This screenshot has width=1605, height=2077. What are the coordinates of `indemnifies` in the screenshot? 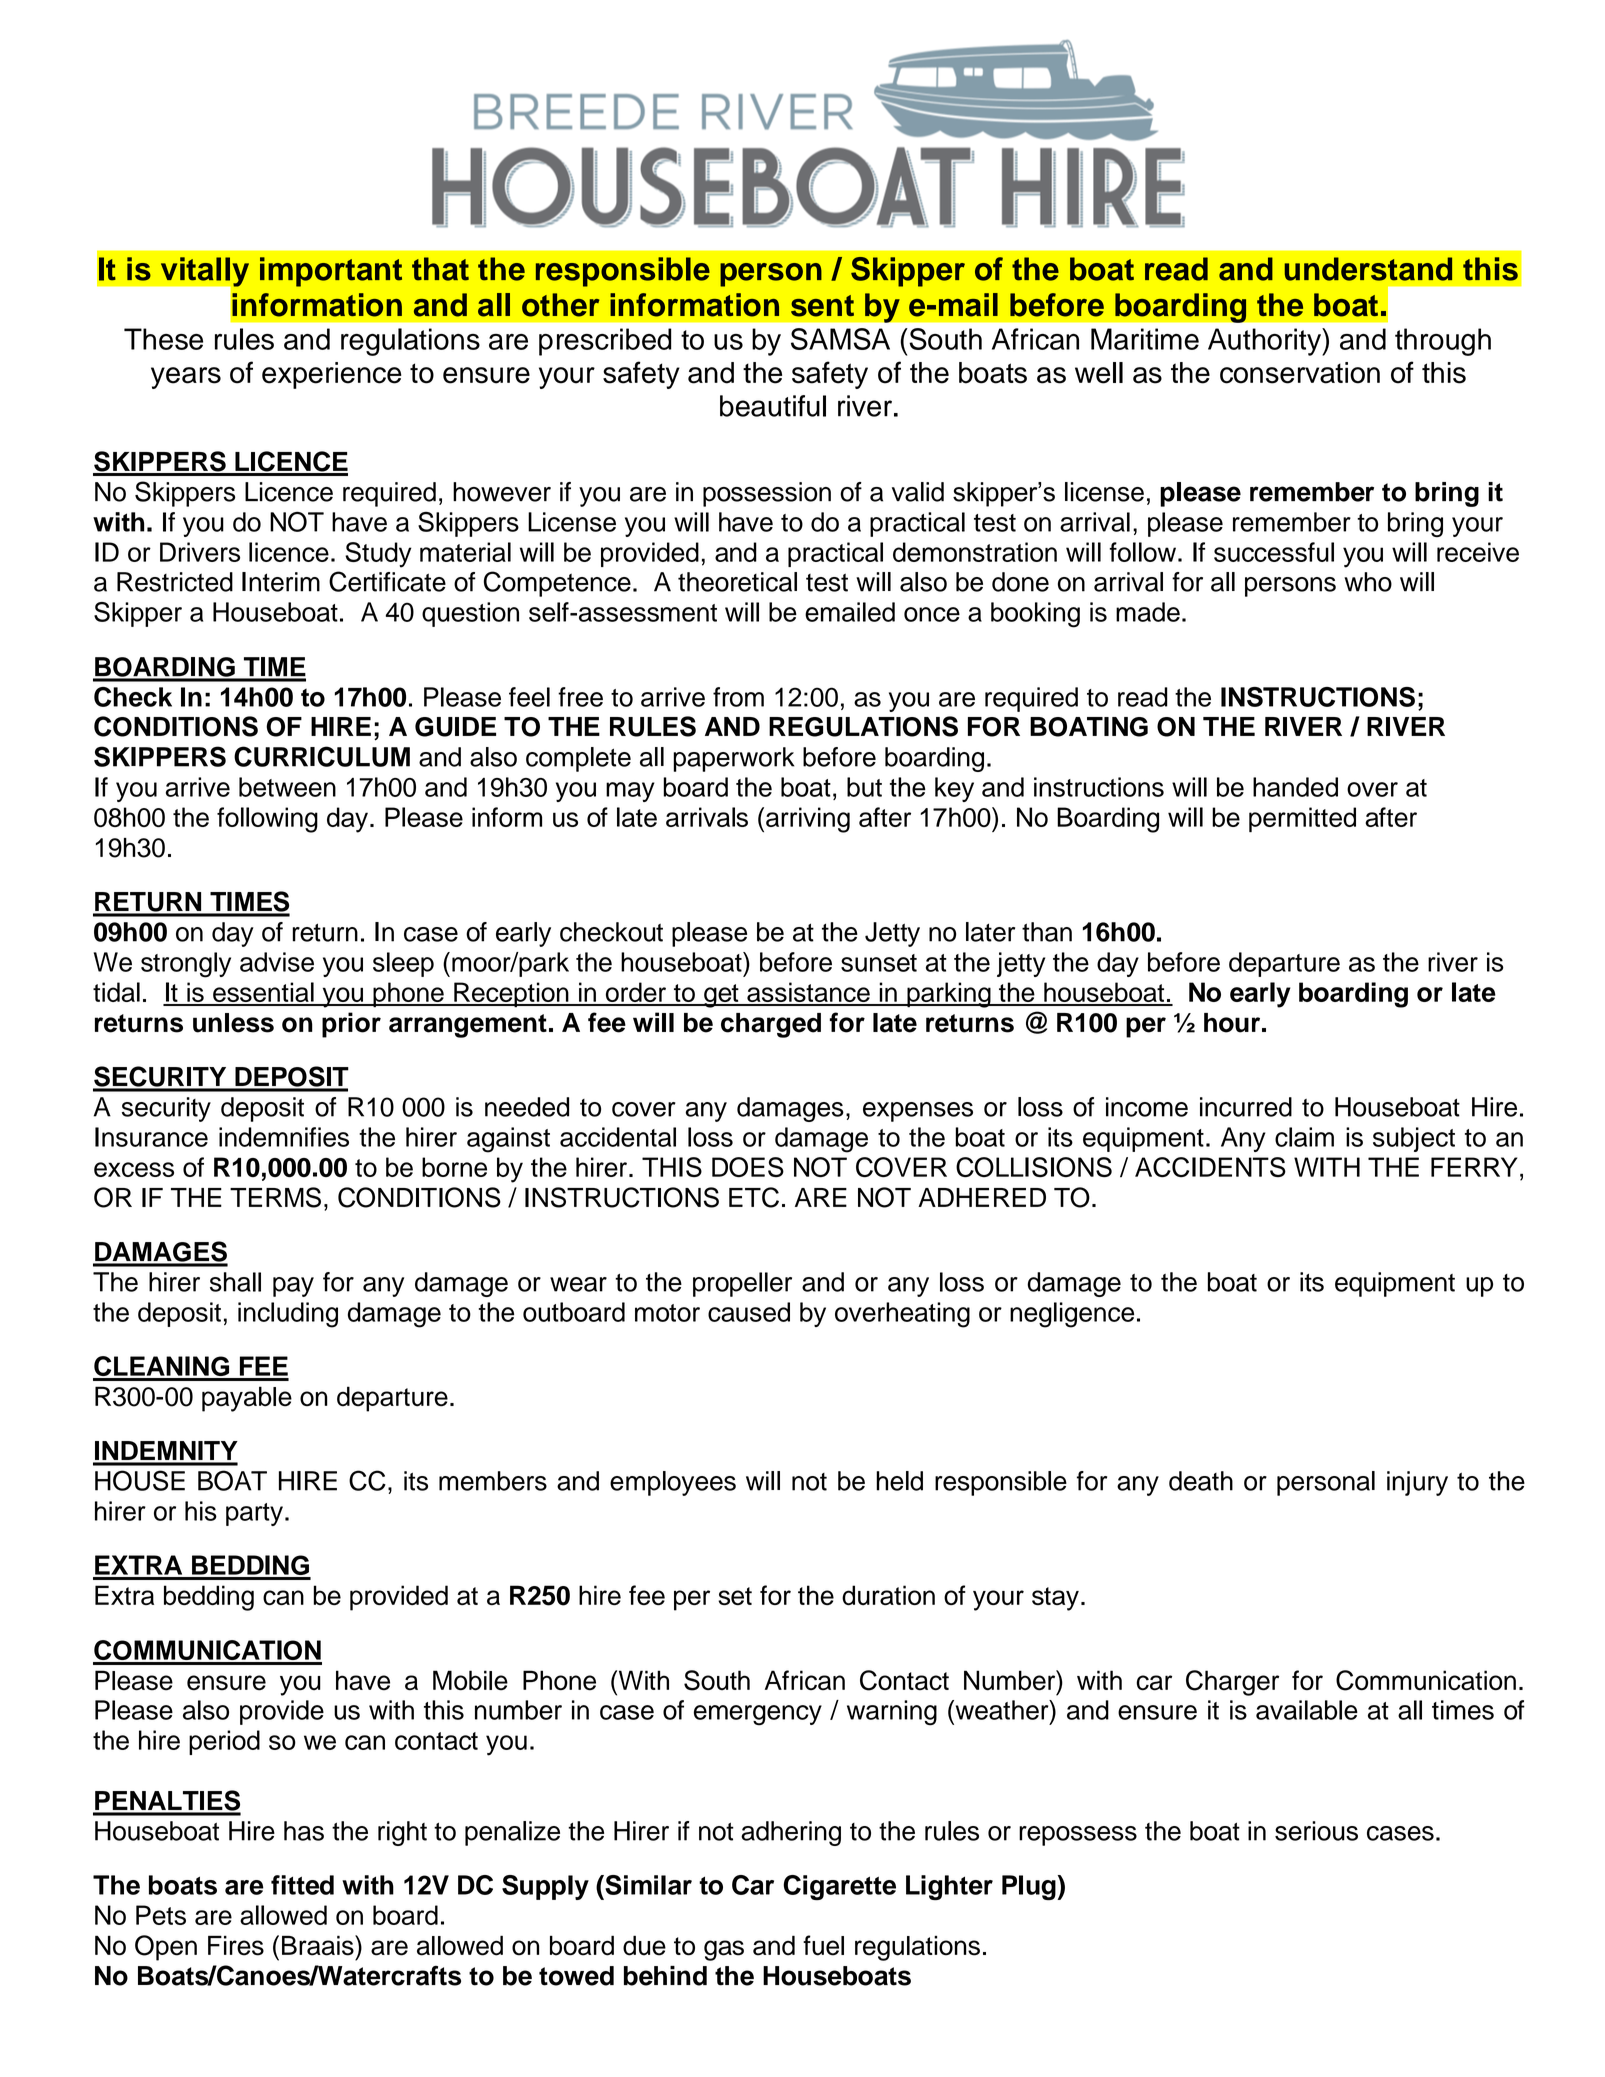 It's located at (284, 1137).
